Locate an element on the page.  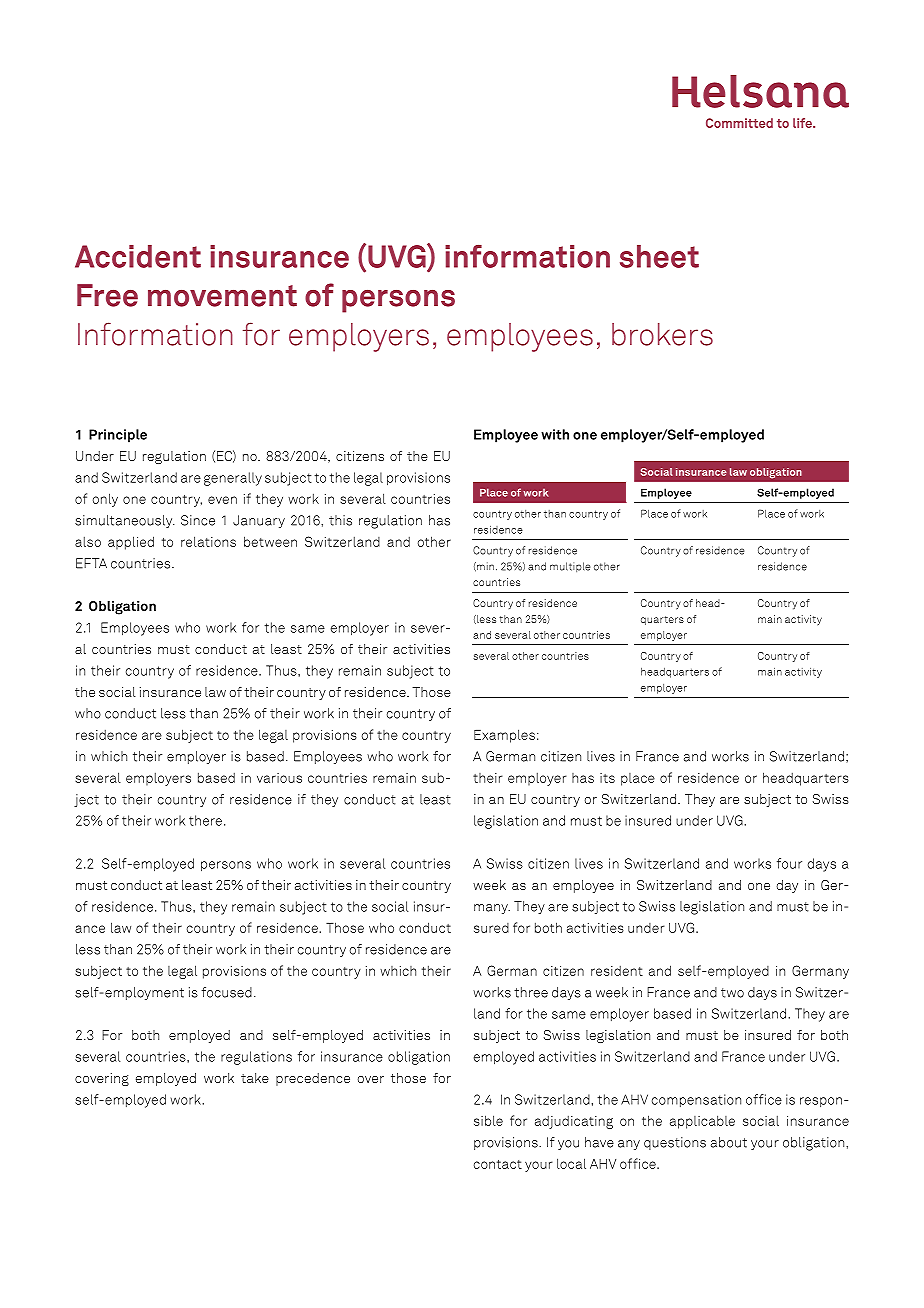
its is located at coordinates (607, 778).
